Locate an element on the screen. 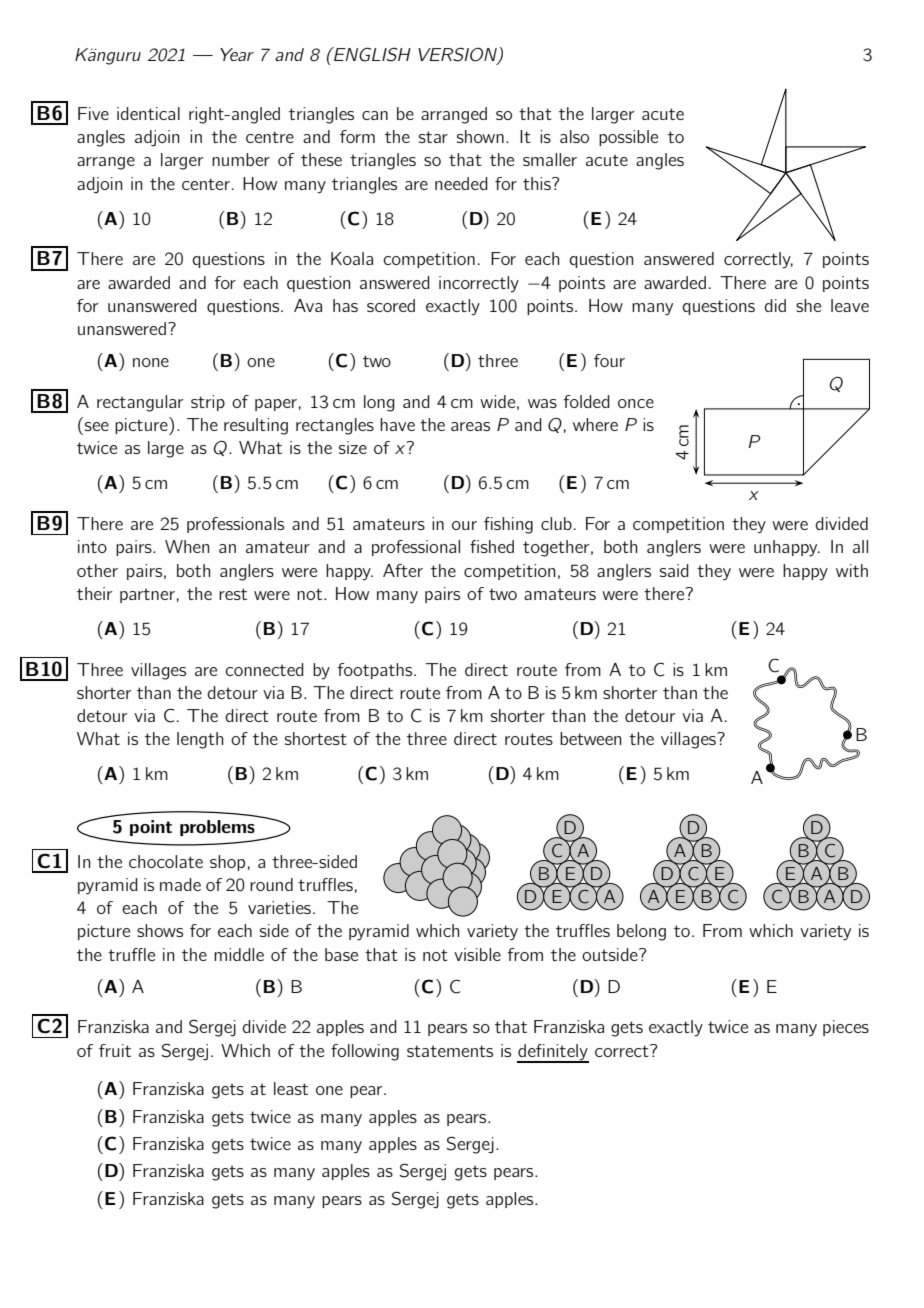 The width and height of the screenshot is (924, 1308). said is located at coordinates (674, 570).
